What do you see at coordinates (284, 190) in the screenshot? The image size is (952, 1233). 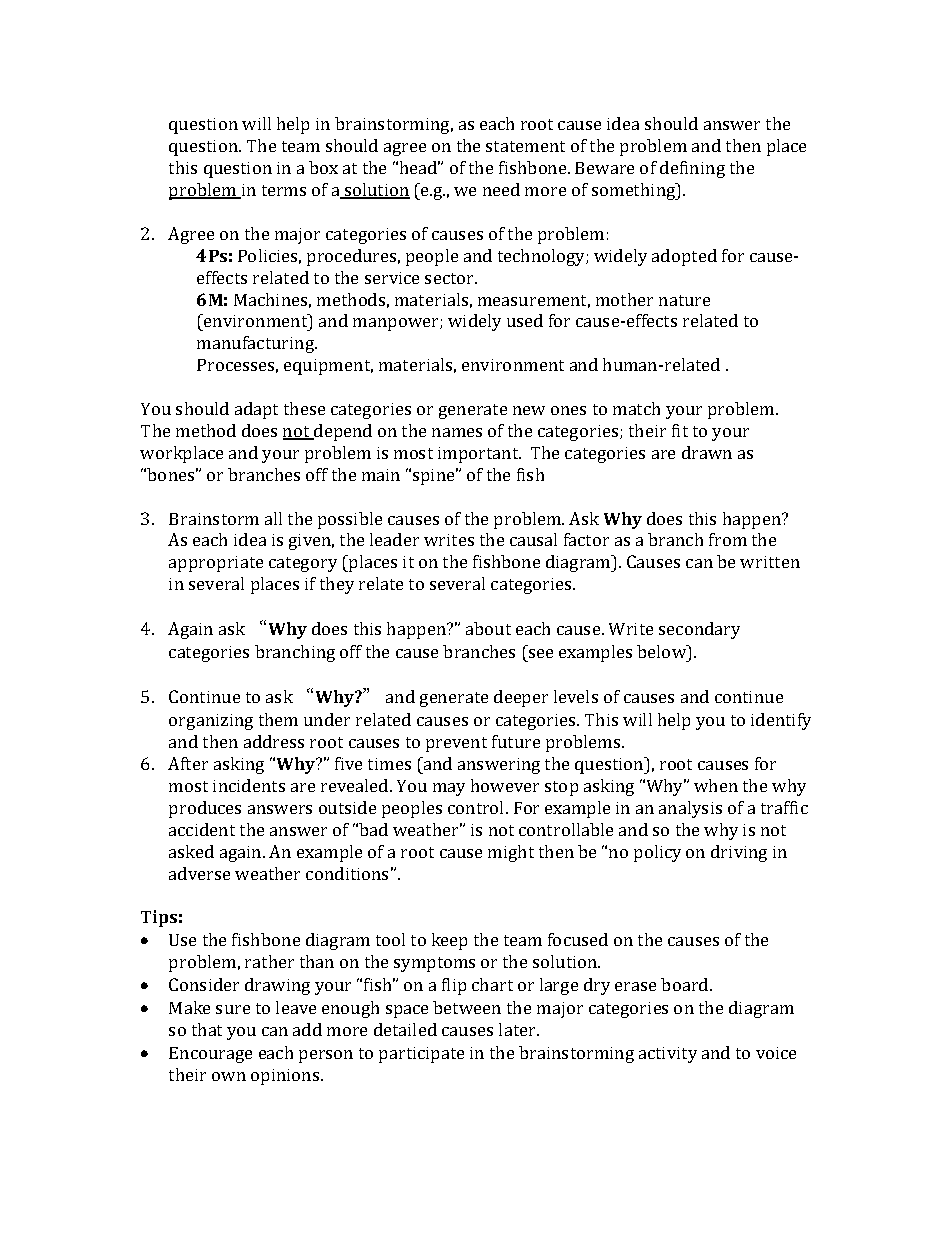 I see `terms` at bounding box center [284, 190].
